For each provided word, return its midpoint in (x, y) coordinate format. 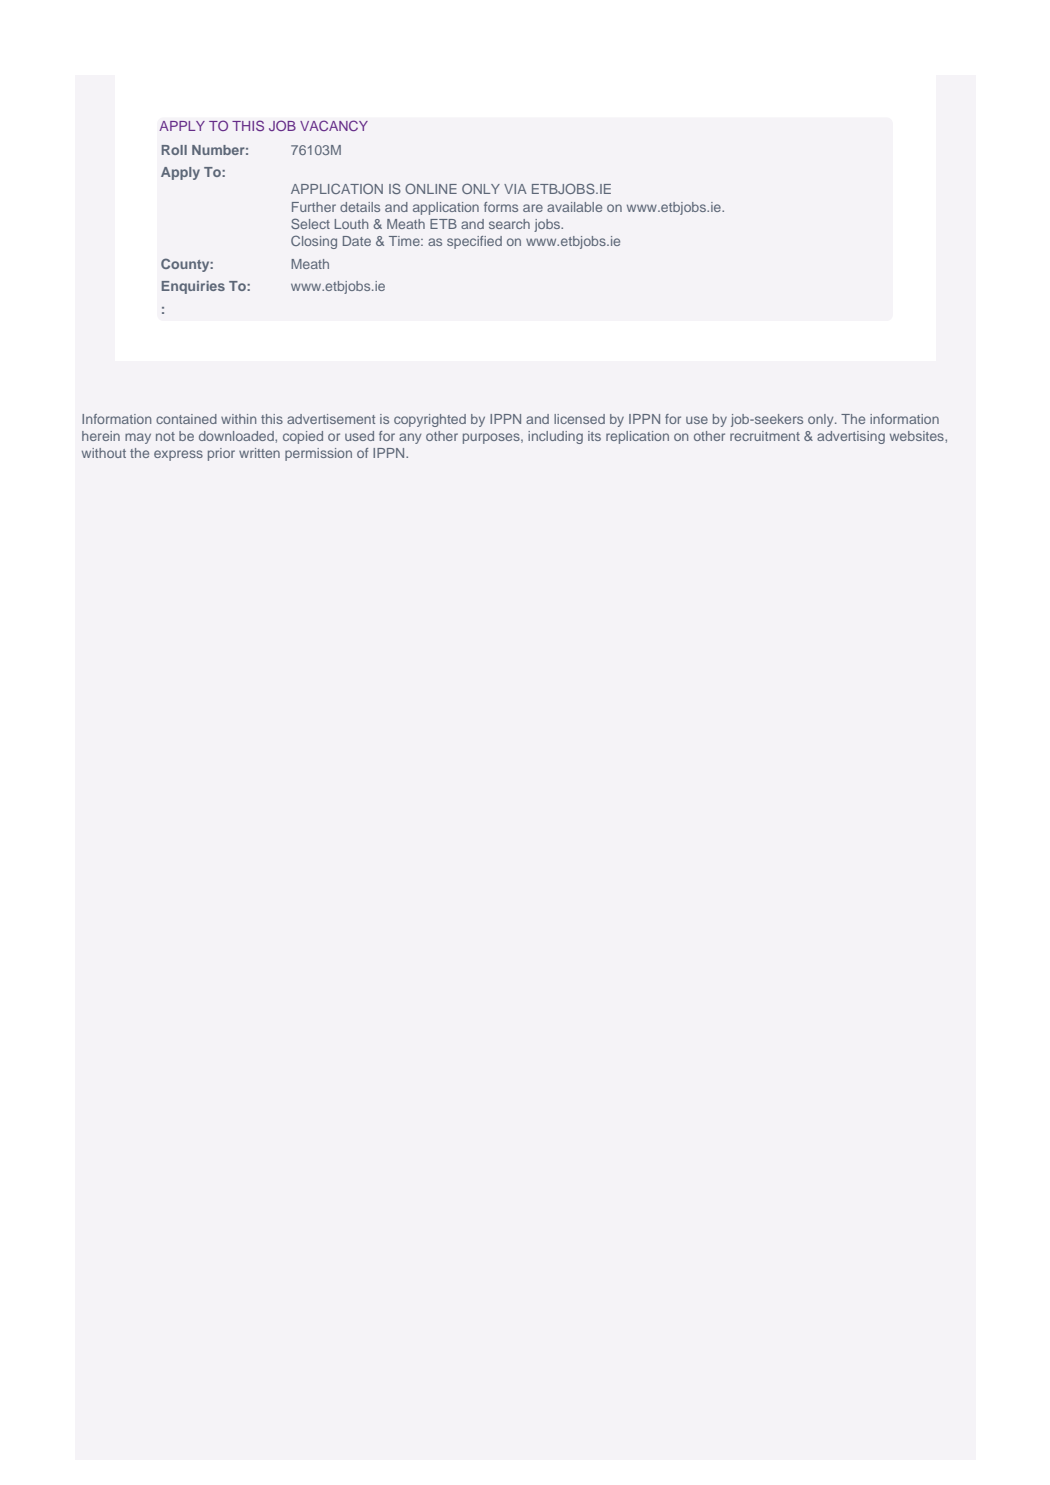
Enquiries (193, 287)
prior (221, 454)
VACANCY (334, 125)
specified (474, 242)
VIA (515, 189)
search (509, 224)
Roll (174, 150)
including (555, 437)
